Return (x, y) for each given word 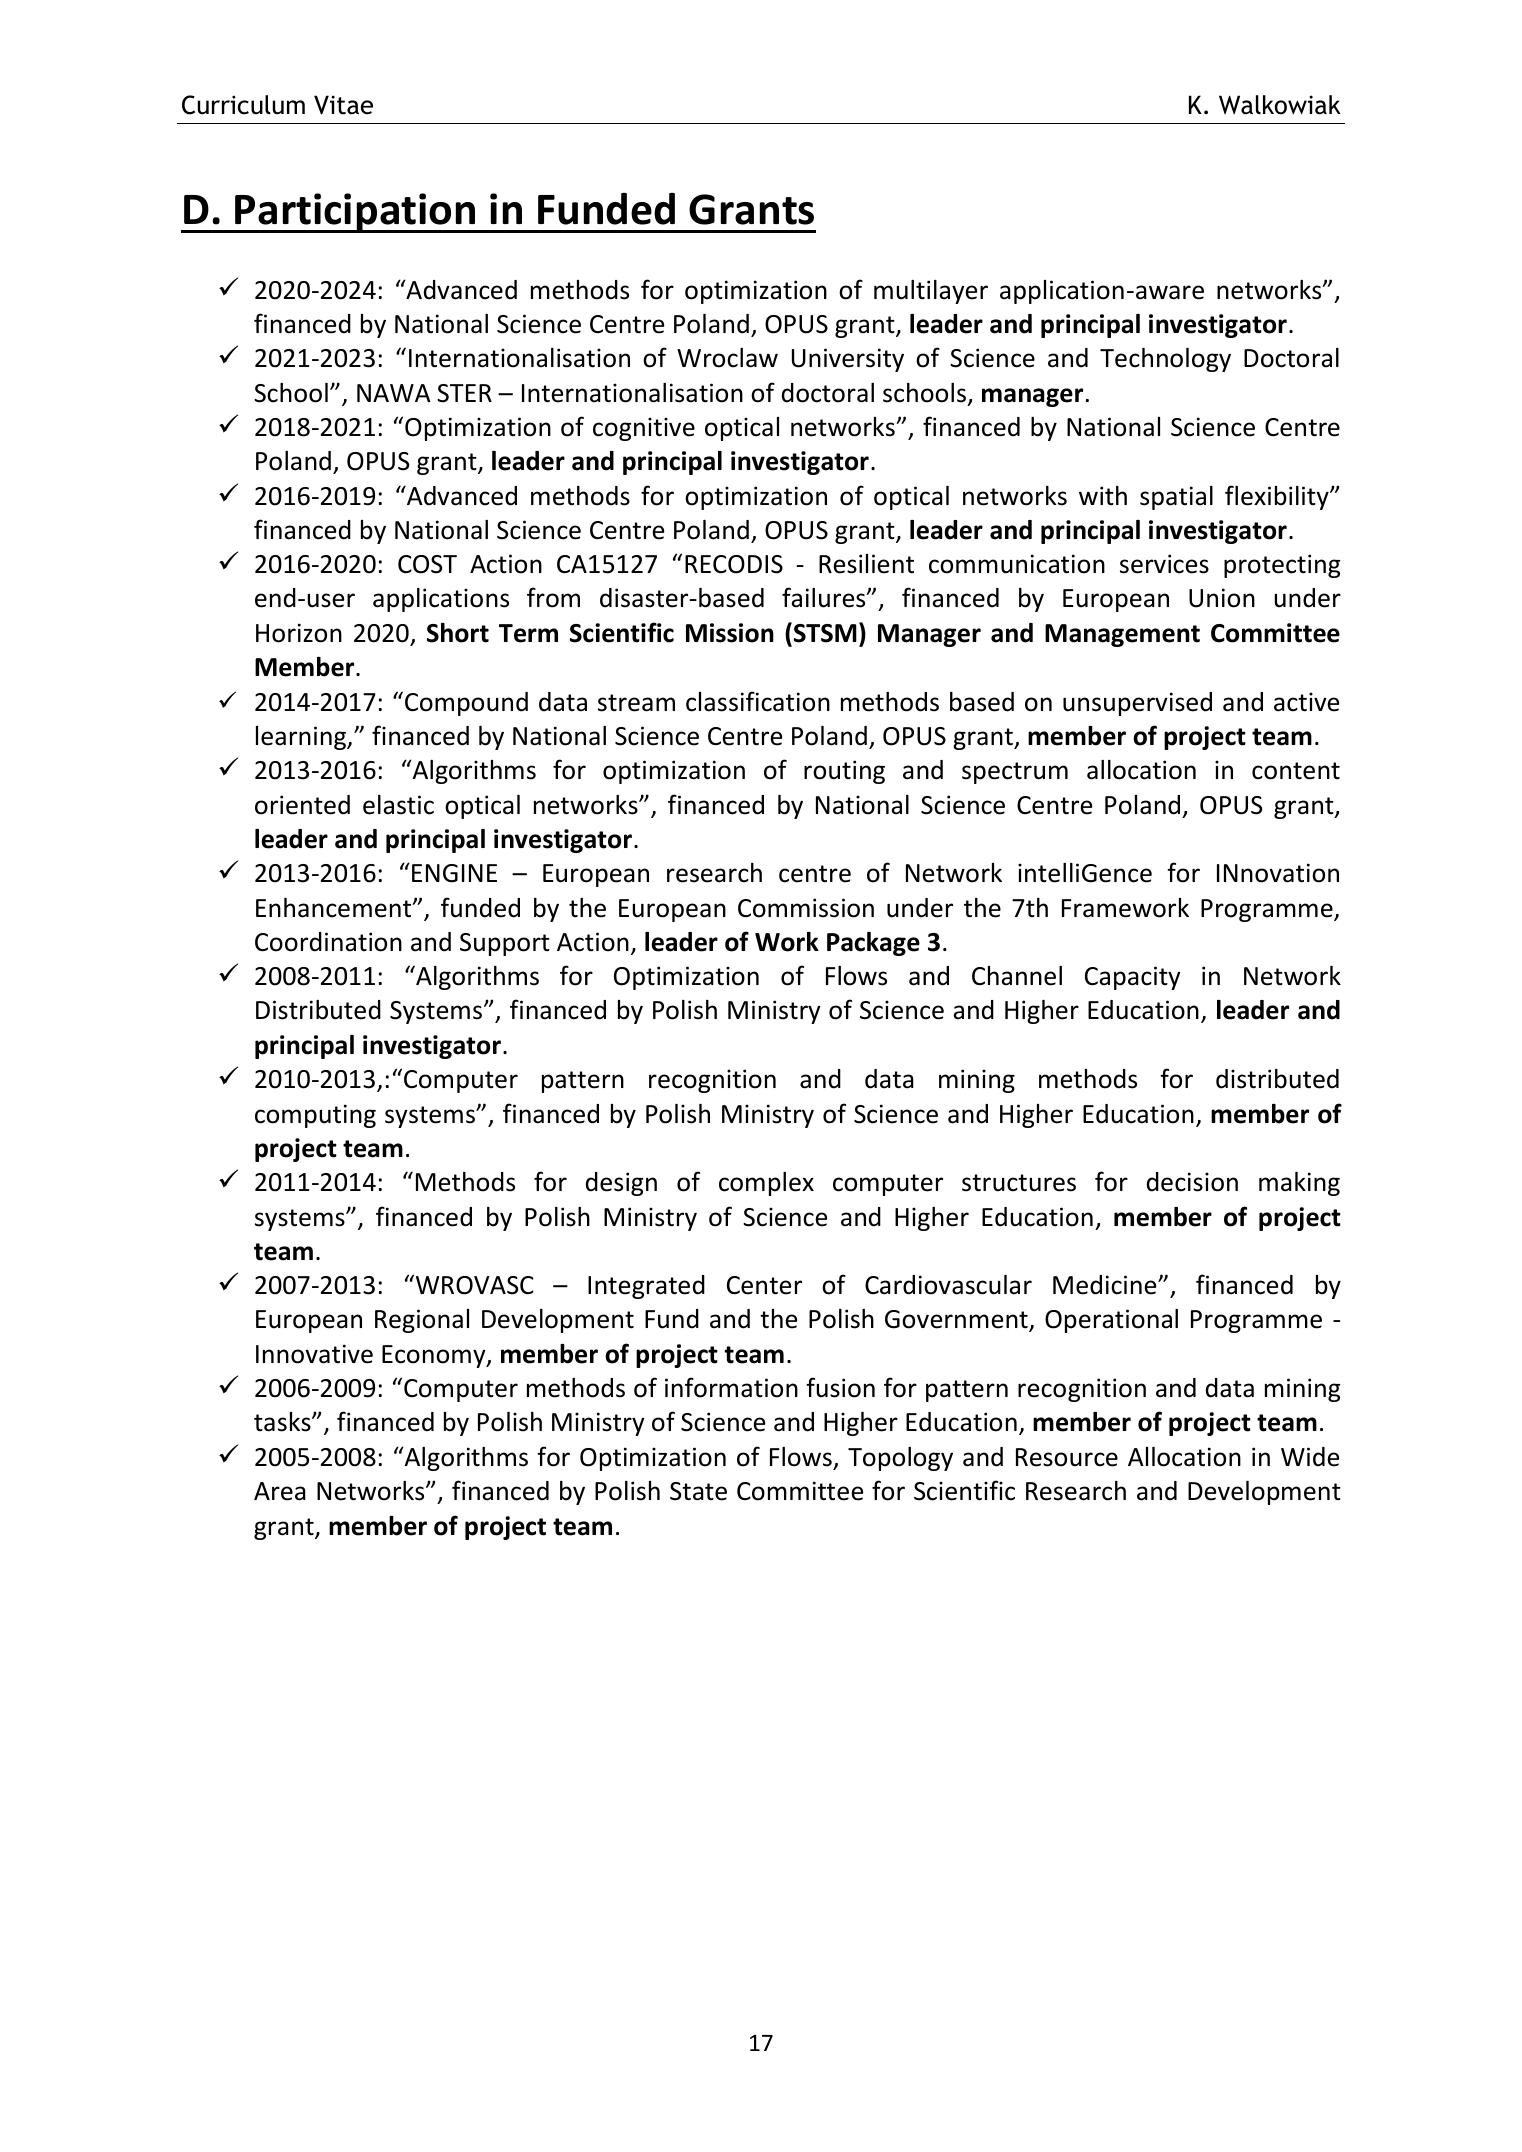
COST (427, 564)
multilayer (931, 292)
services (1164, 564)
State (698, 1491)
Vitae (343, 105)
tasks (283, 1422)
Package (873, 944)
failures (825, 597)
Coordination (328, 942)
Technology (1165, 360)
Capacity (1133, 978)
